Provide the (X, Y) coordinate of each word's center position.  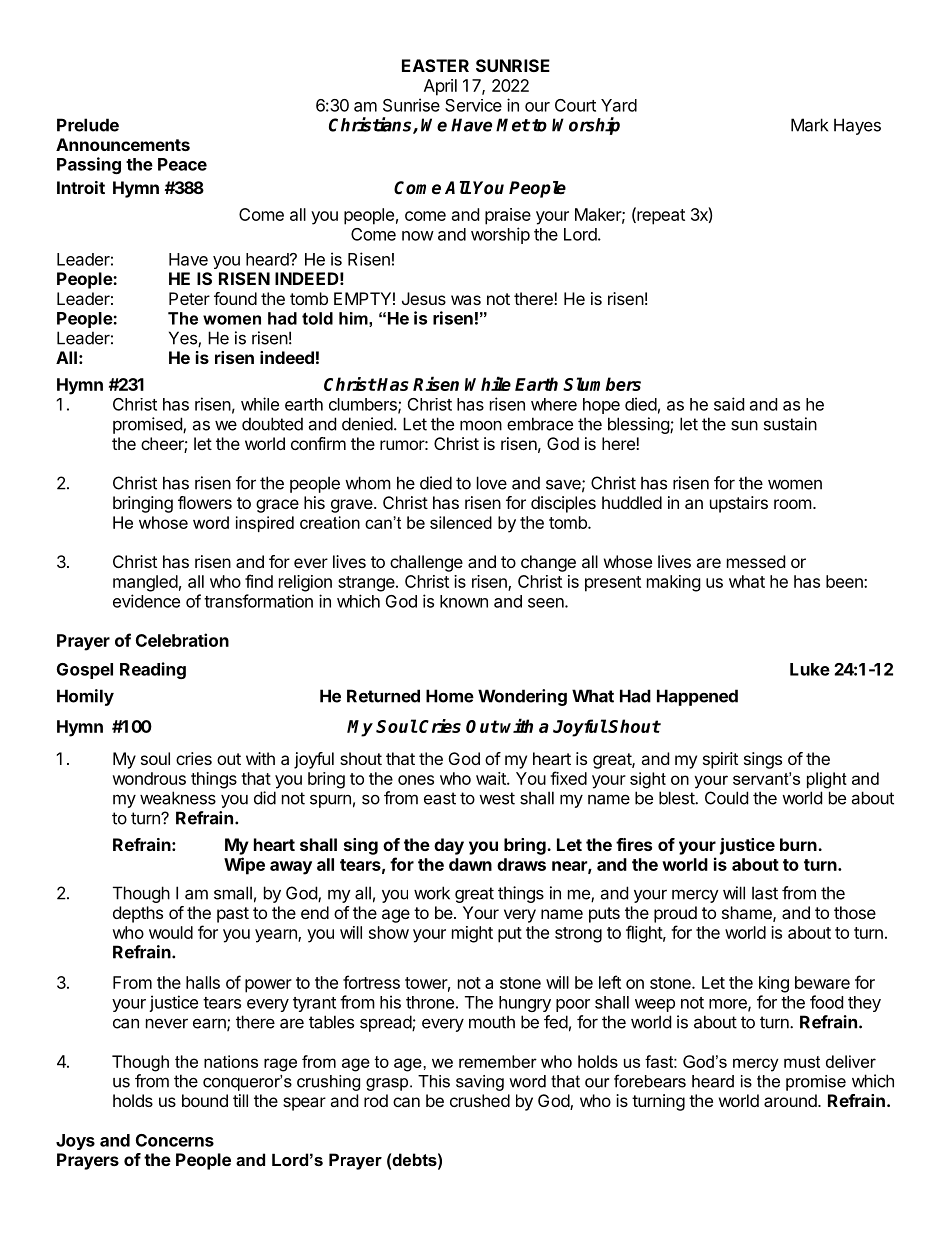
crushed (480, 1100)
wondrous (149, 778)
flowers (205, 502)
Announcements (123, 144)
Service (473, 105)
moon (481, 425)
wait (492, 778)
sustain (790, 424)
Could (726, 798)
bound (205, 1100)
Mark (809, 125)
